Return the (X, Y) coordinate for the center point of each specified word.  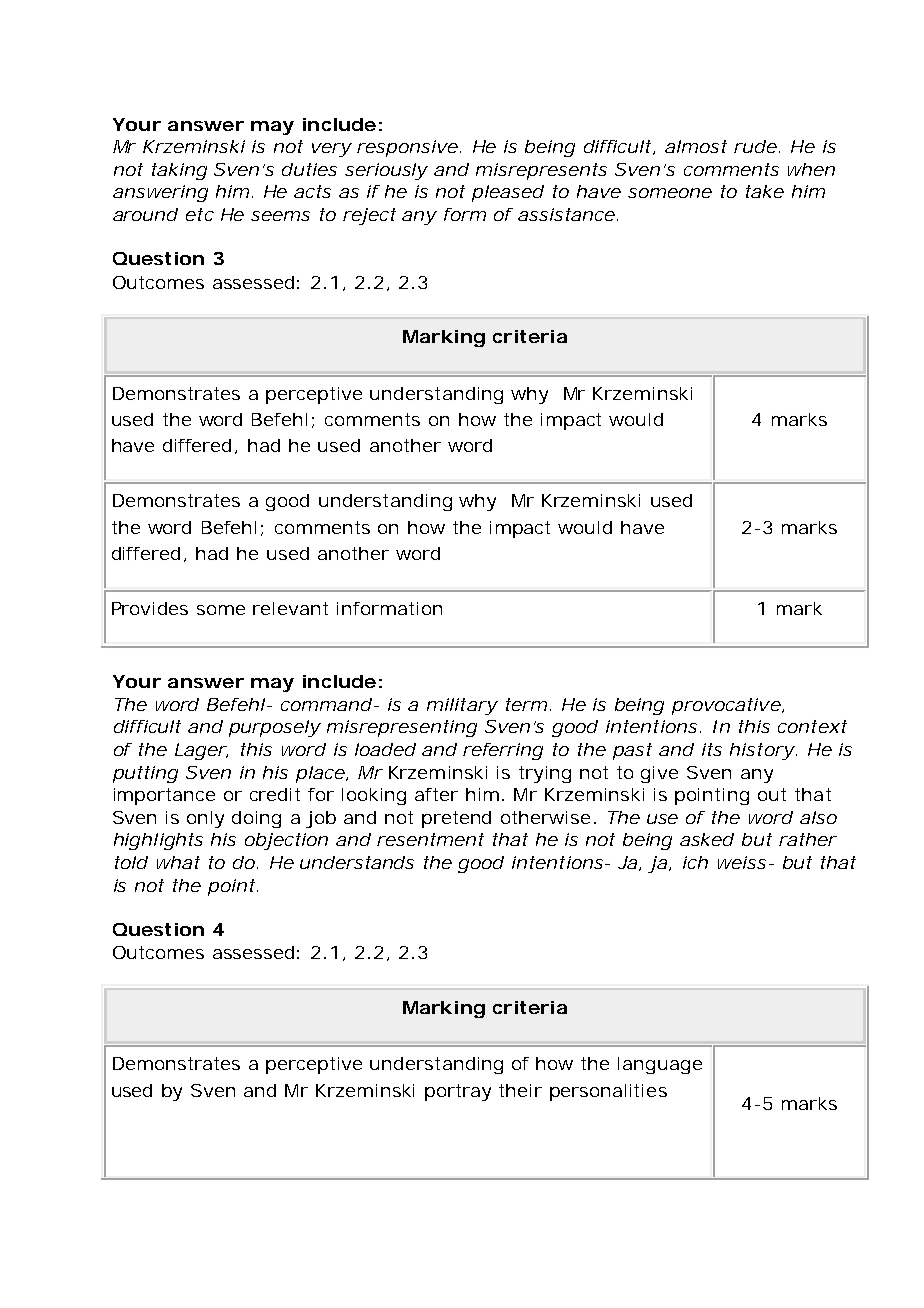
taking (179, 171)
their (520, 1090)
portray (458, 1092)
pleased (508, 193)
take (765, 191)
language (660, 1065)
